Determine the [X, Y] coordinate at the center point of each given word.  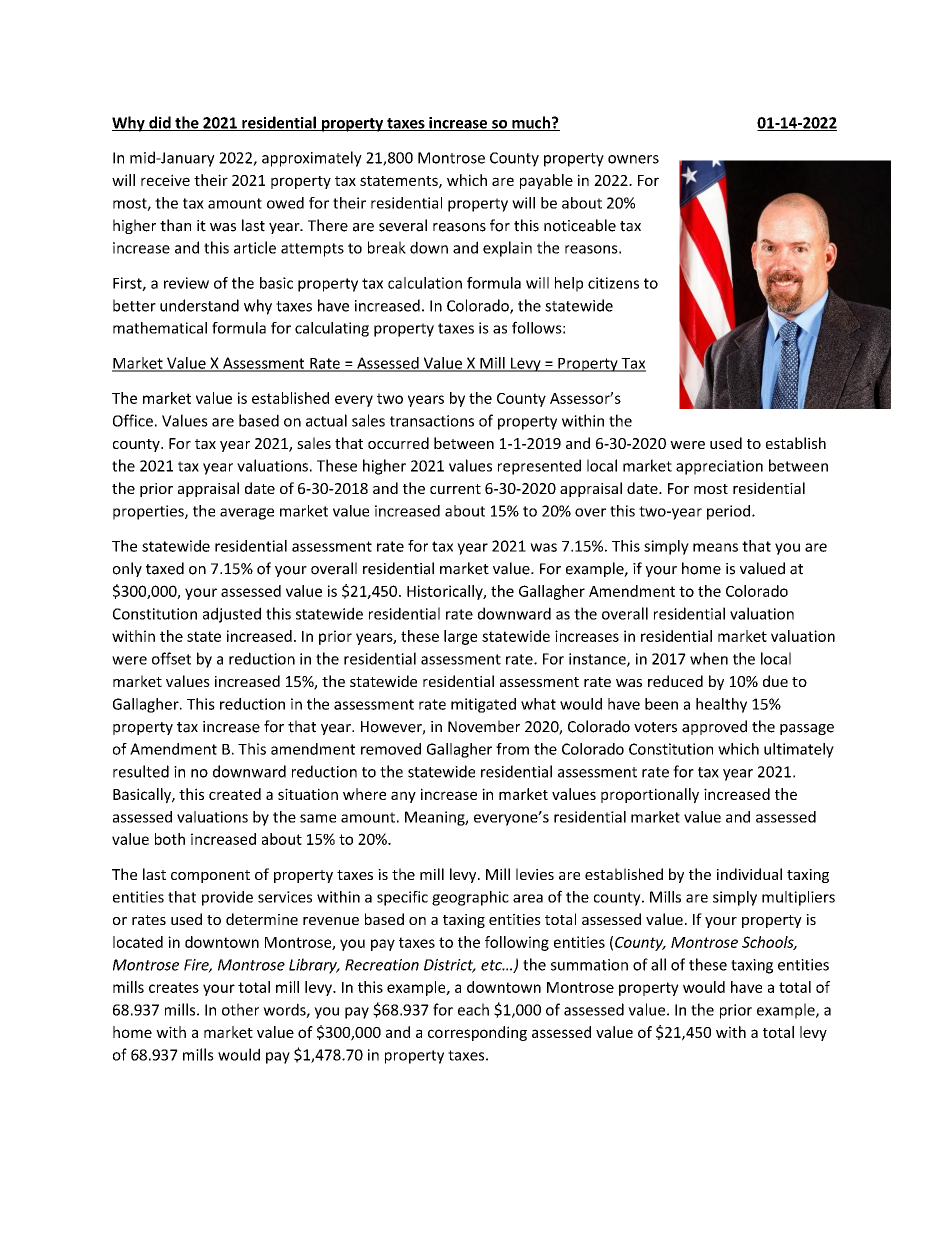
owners [633, 159]
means [715, 547]
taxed [165, 568]
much [531, 123]
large [460, 637]
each [473, 1009]
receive [165, 180]
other [240, 1009]
